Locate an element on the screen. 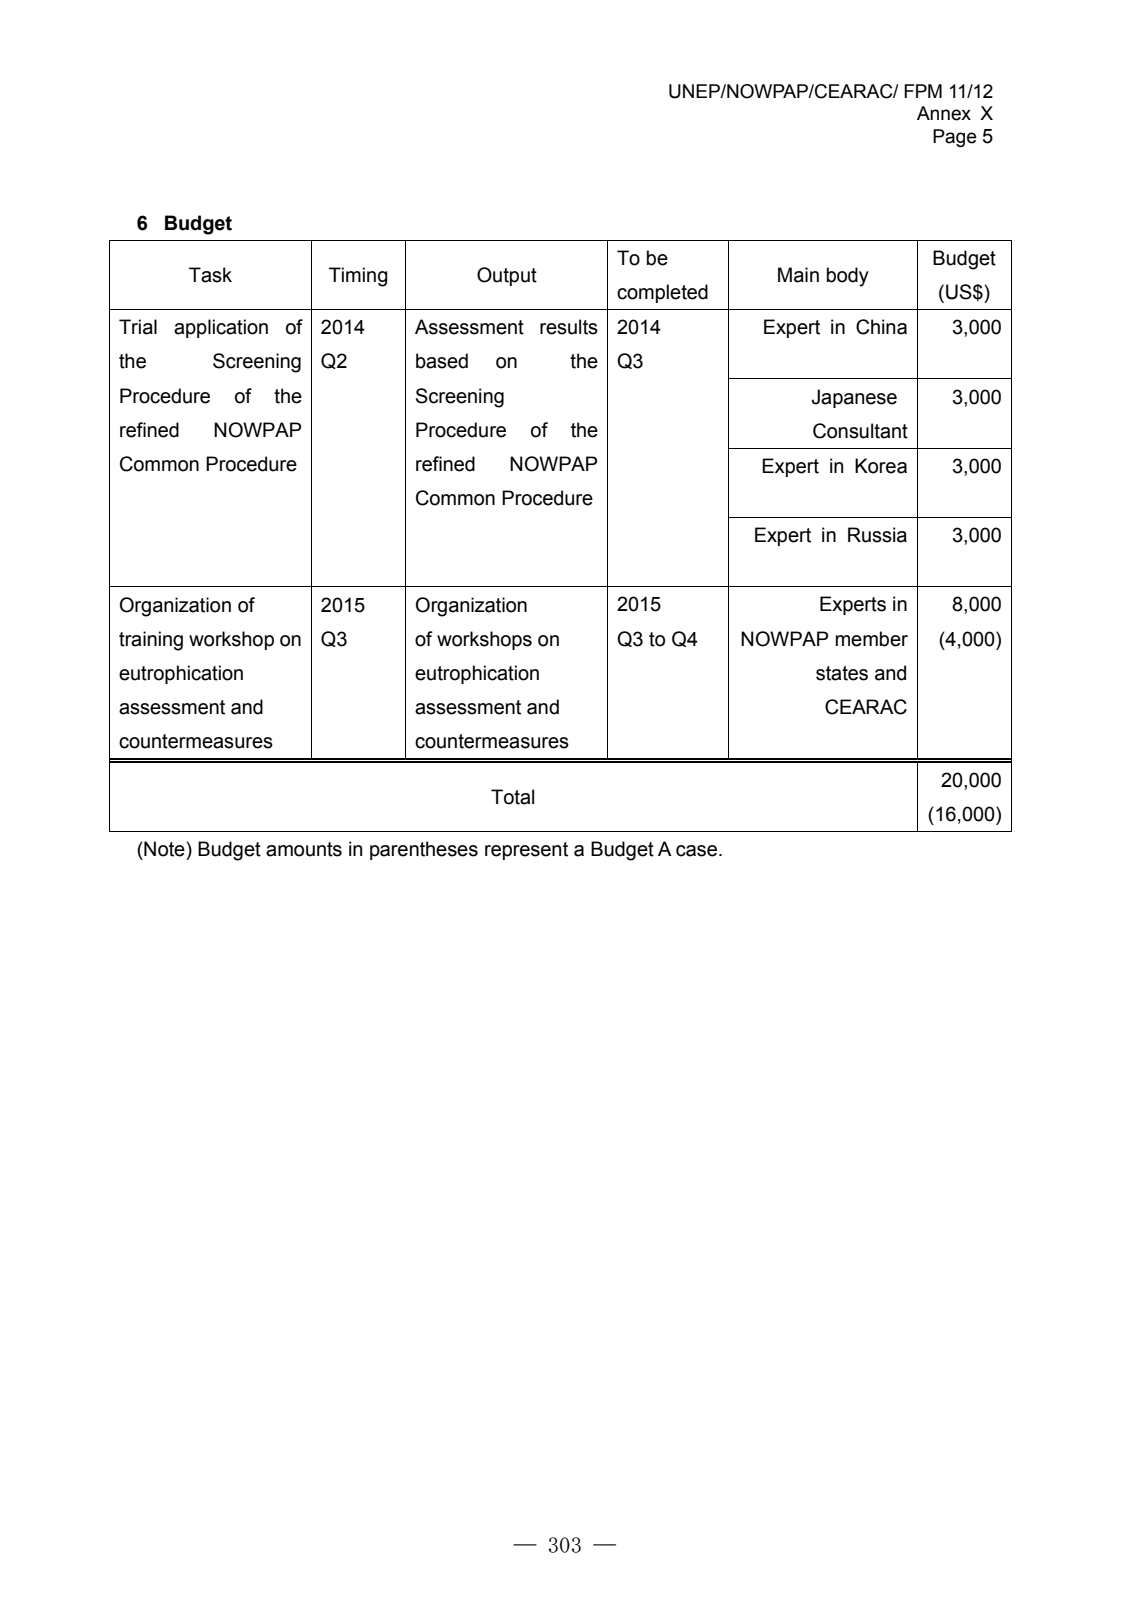 Image resolution: width=1130 pixels, height=1599 pixels. Russia is located at coordinates (877, 535).
